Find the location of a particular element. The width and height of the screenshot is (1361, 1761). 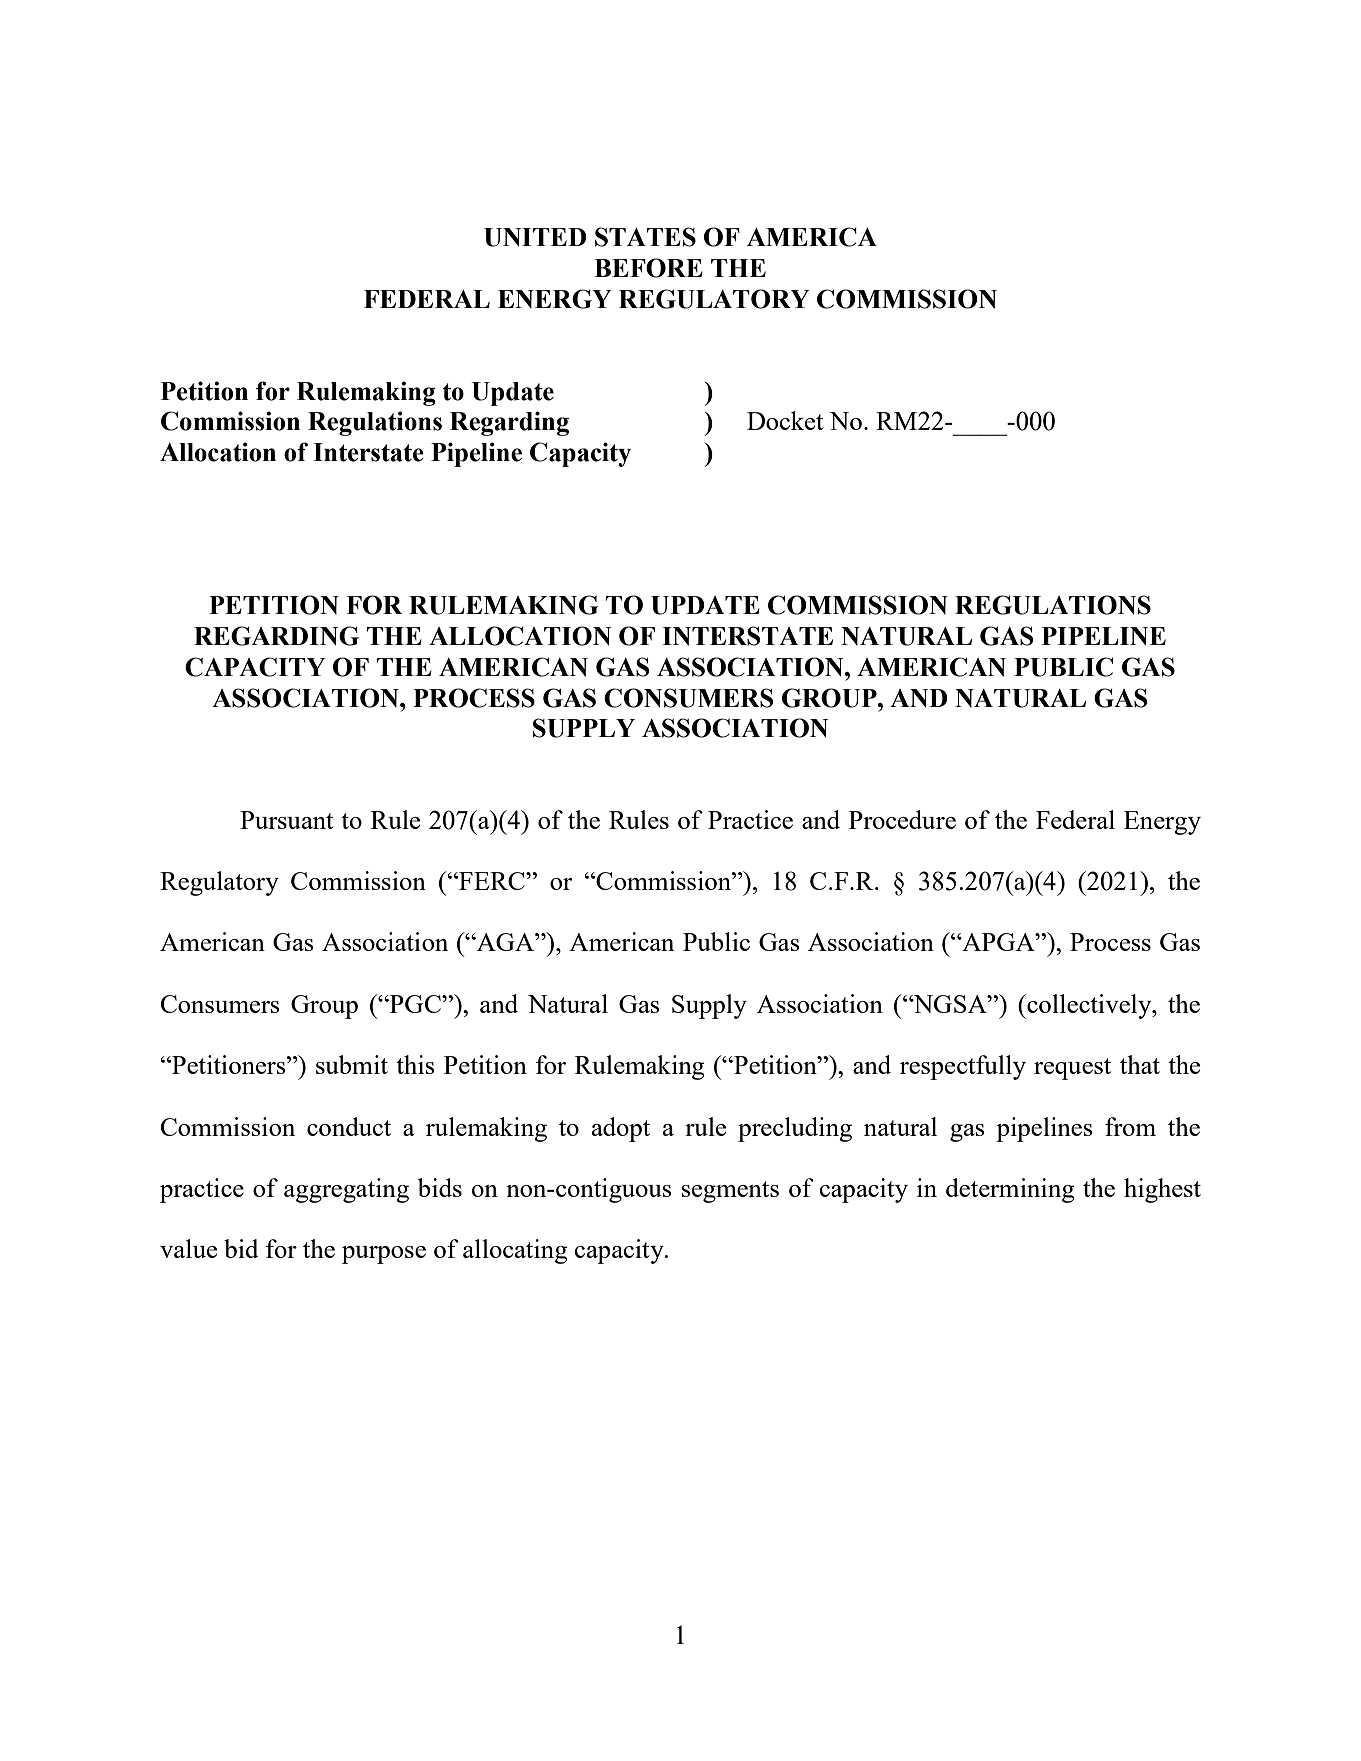

Procedure is located at coordinates (902, 819).
